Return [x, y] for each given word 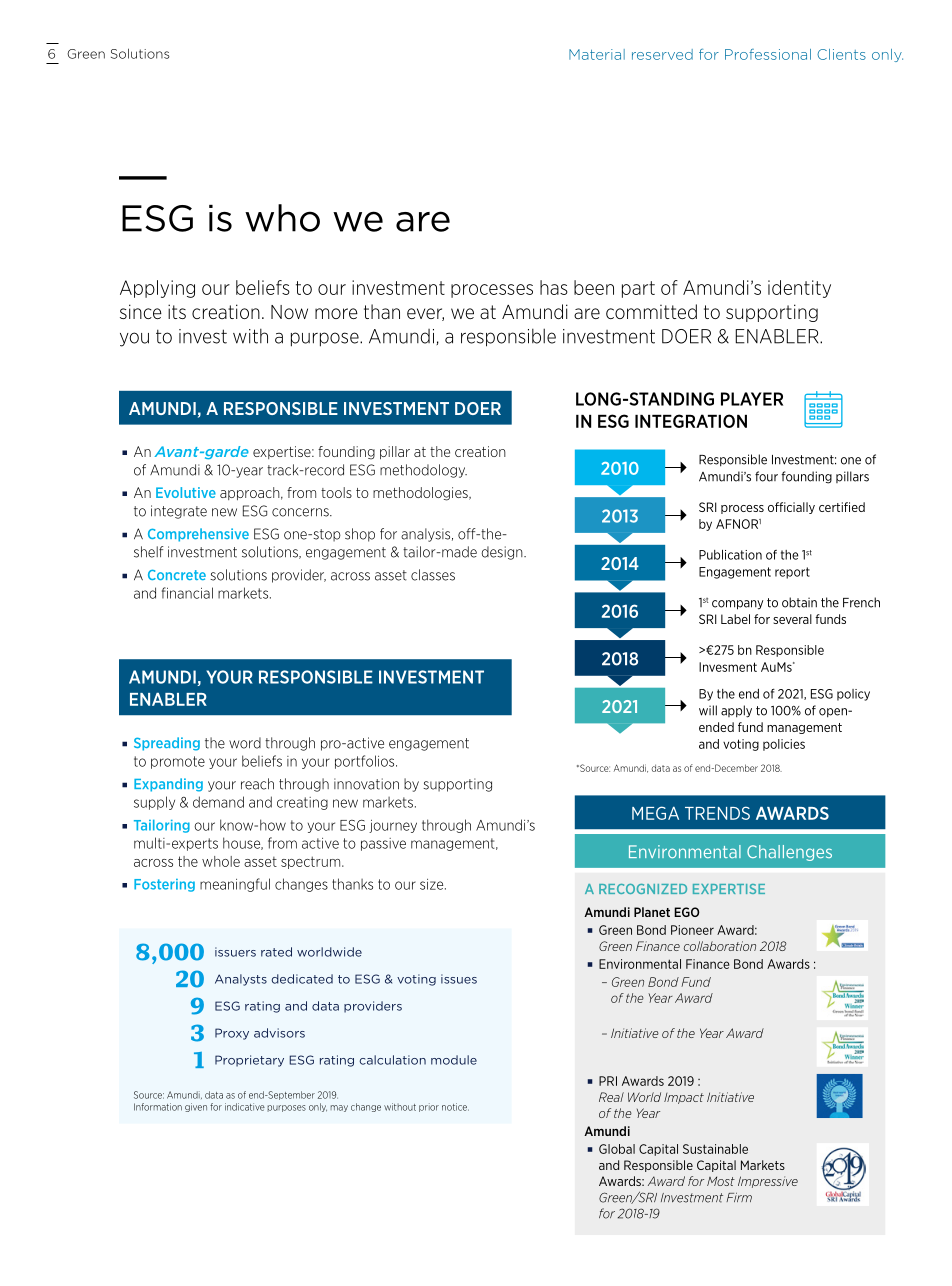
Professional [768, 54]
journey [393, 826]
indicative [245, 1107]
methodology [423, 471]
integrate [179, 512]
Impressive [768, 1182]
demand [218, 802]
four [766, 476]
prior [429, 1107]
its [177, 311]
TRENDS [717, 813]
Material [597, 54]
